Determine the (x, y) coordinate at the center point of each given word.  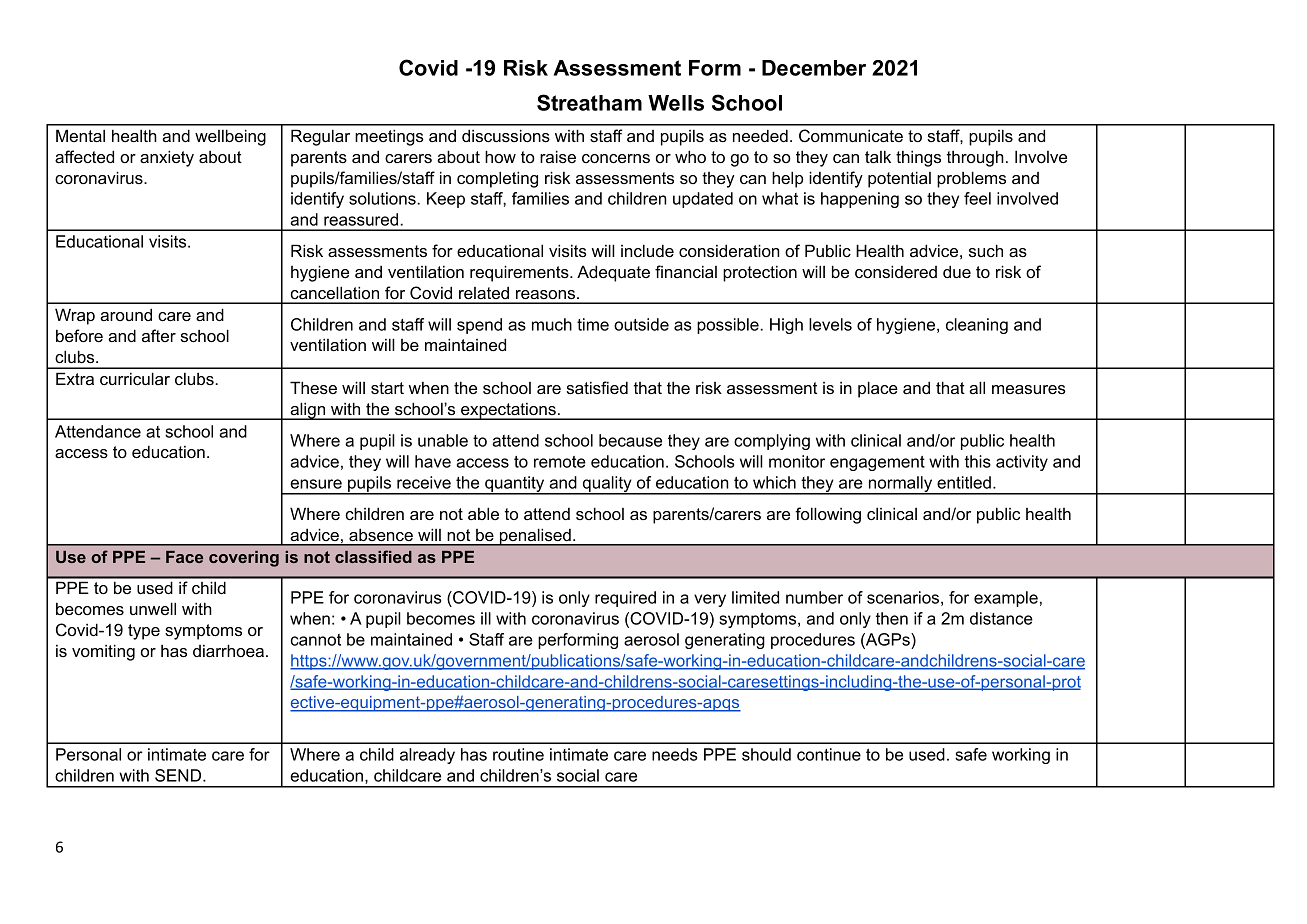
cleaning (977, 326)
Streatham (589, 102)
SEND (179, 775)
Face (184, 557)
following (828, 515)
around (126, 314)
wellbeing (230, 137)
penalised (535, 537)
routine (518, 754)
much (552, 324)
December (814, 68)
